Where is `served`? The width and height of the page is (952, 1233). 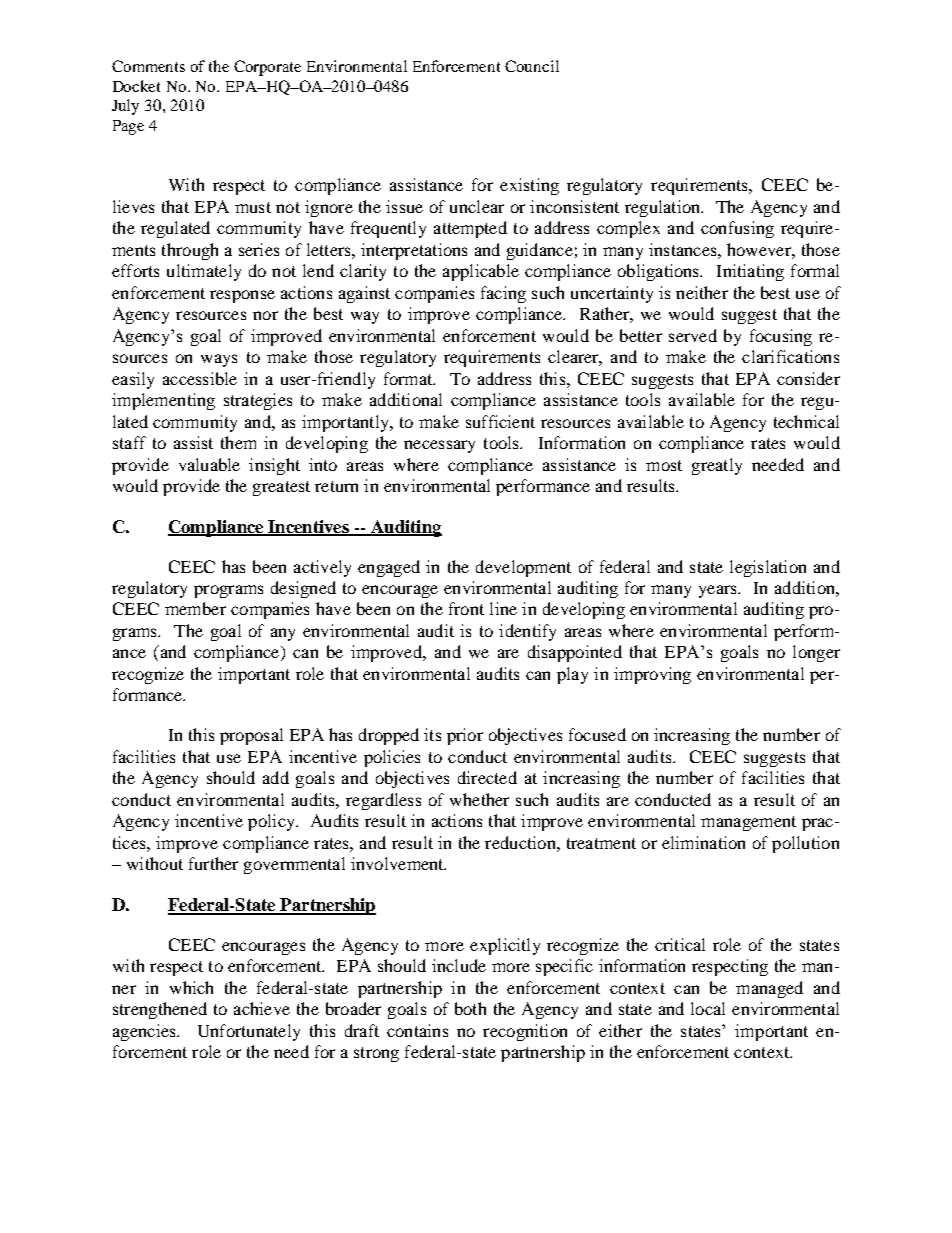 served is located at coordinates (693, 335).
